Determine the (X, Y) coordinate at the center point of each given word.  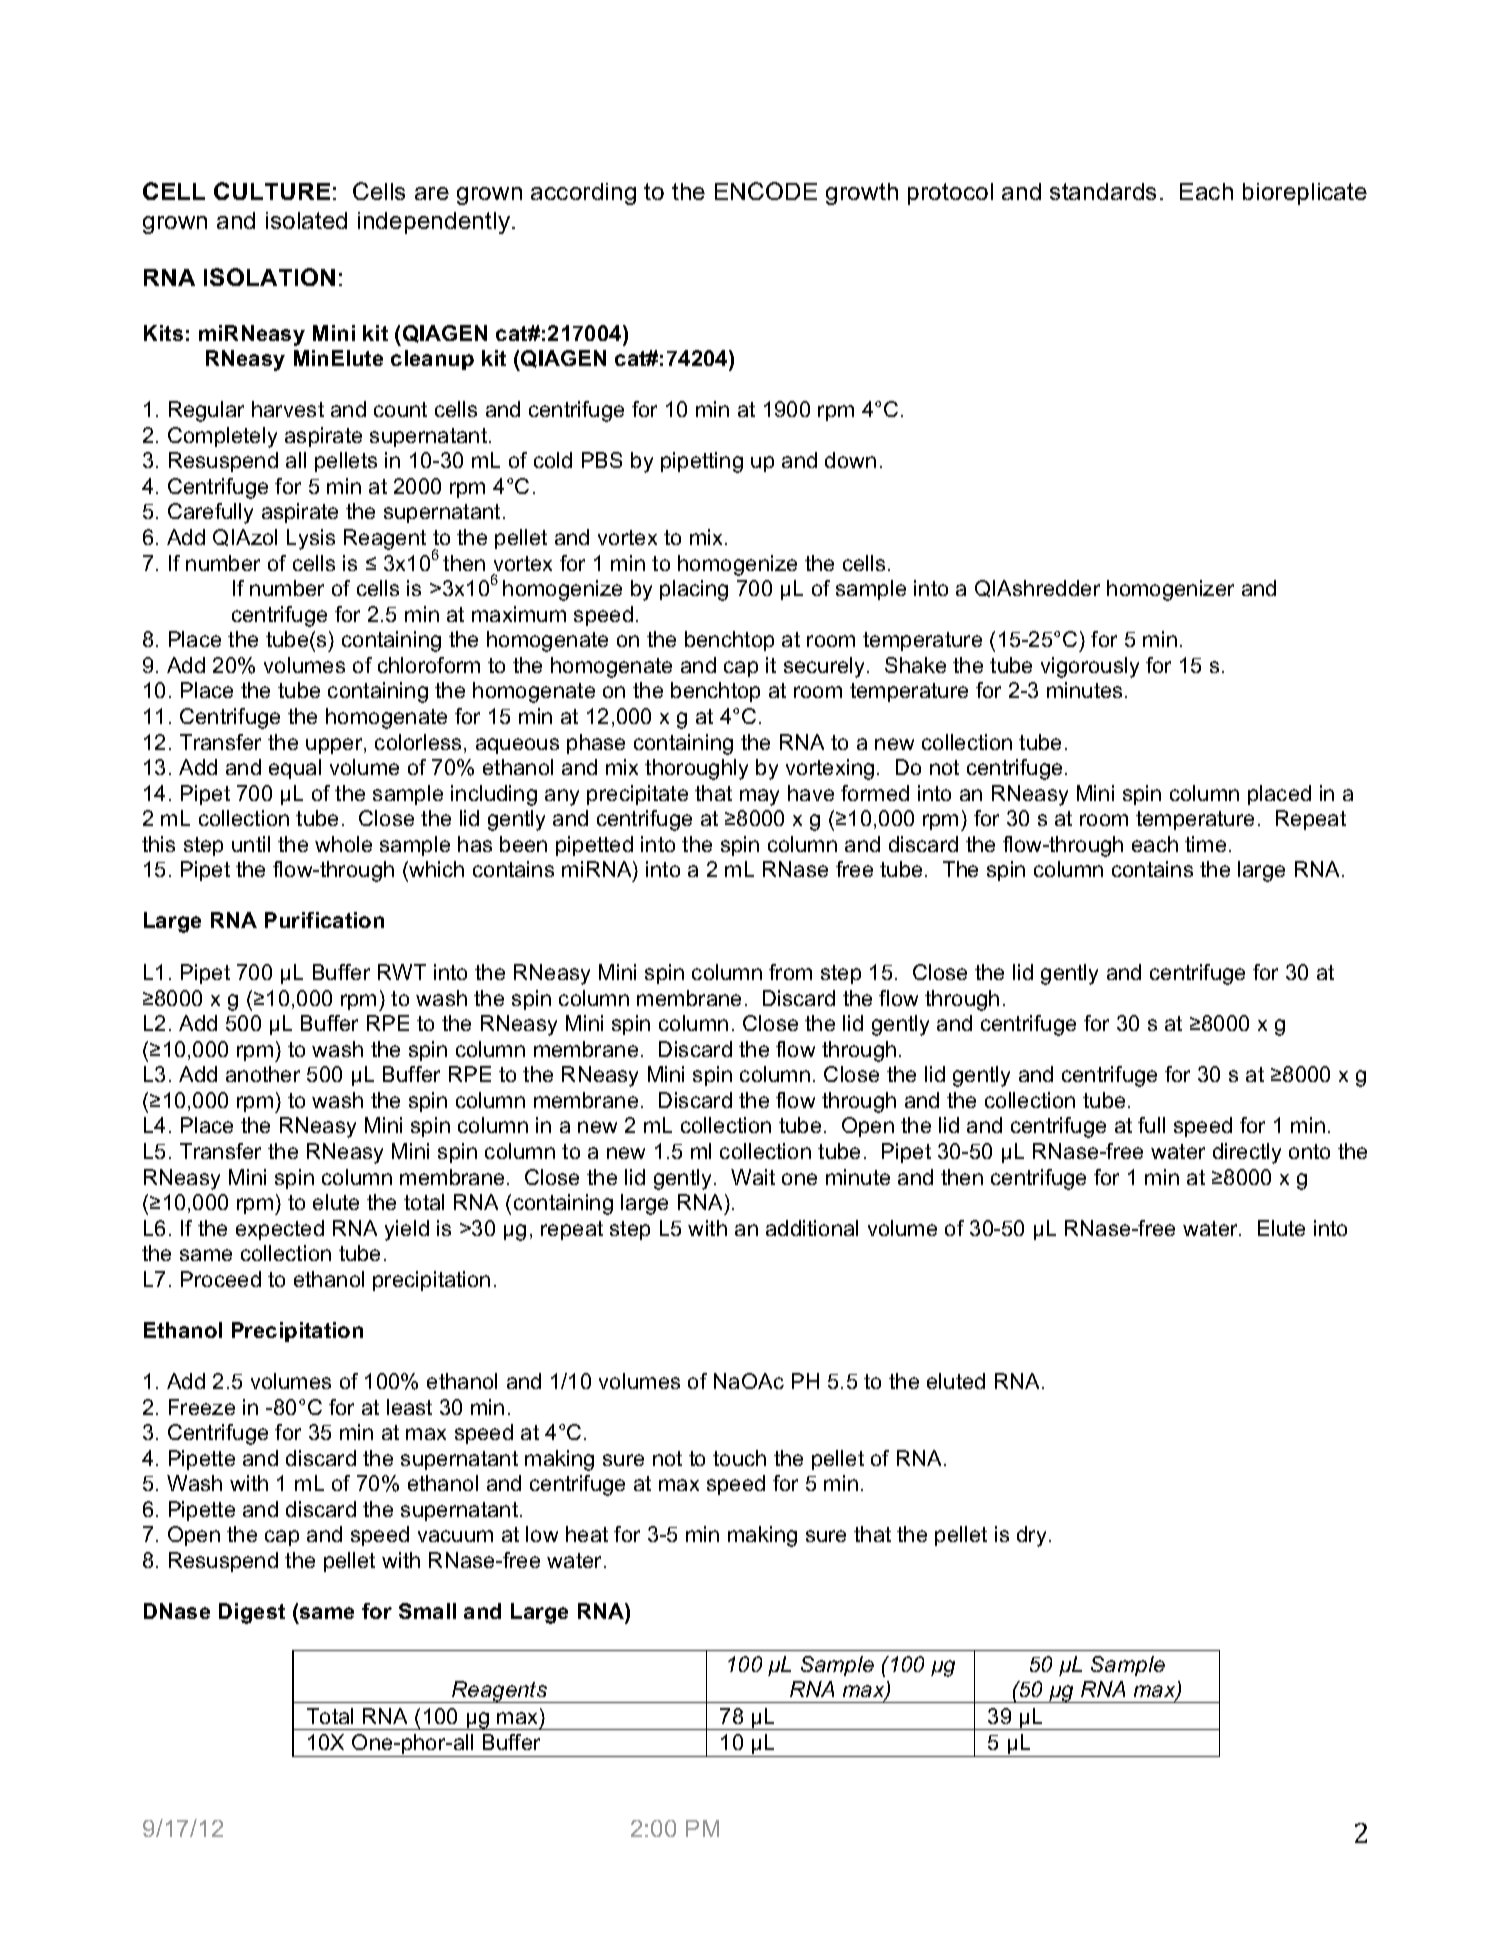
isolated (306, 220)
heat (587, 1534)
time (1205, 844)
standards (1103, 191)
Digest (252, 1613)
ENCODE (766, 191)
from (790, 972)
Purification (324, 920)
